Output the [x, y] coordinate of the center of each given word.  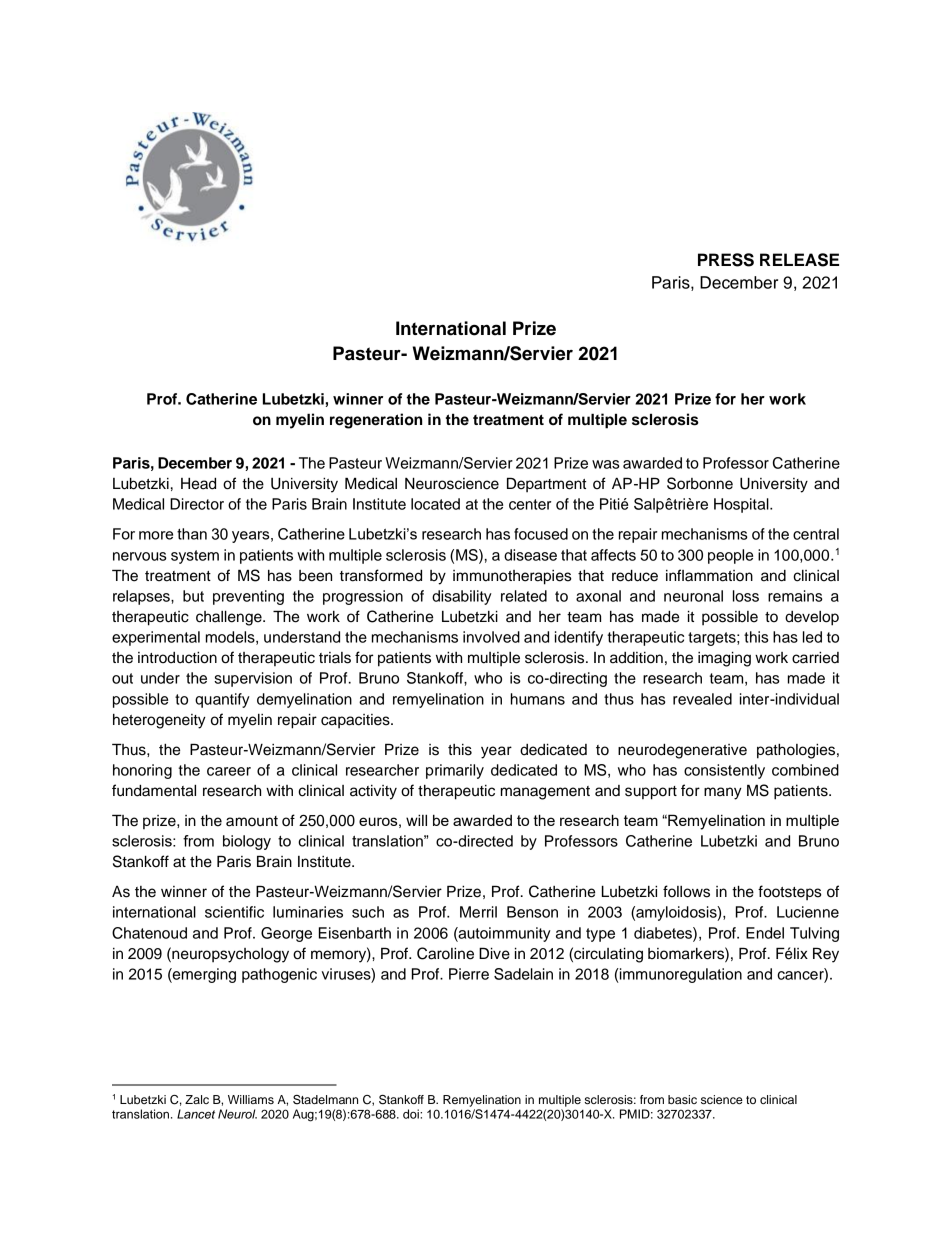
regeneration [376, 421]
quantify [222, 700]
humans [538, 699]
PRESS [726, 260]
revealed [702, 699]
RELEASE [799, 260]
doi [412, 1114]
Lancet [196, 1114]
